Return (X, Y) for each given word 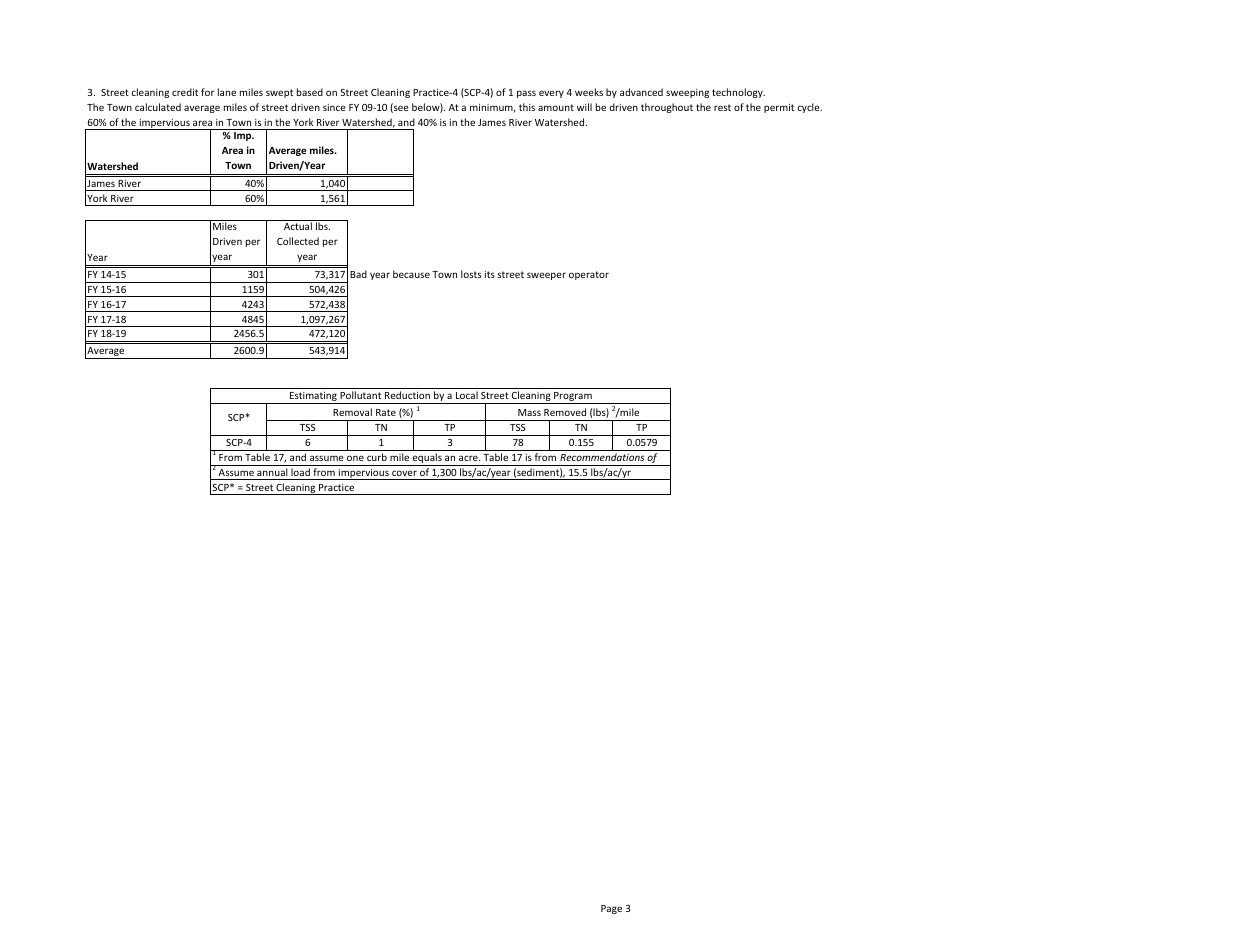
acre (469, 458)
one (355, 458)
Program (573, 398)
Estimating (313, 398)
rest (722, 107)
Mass (529, 412)
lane (227, 92)
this (527, 107)
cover (404, 473)
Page (611, 909)
